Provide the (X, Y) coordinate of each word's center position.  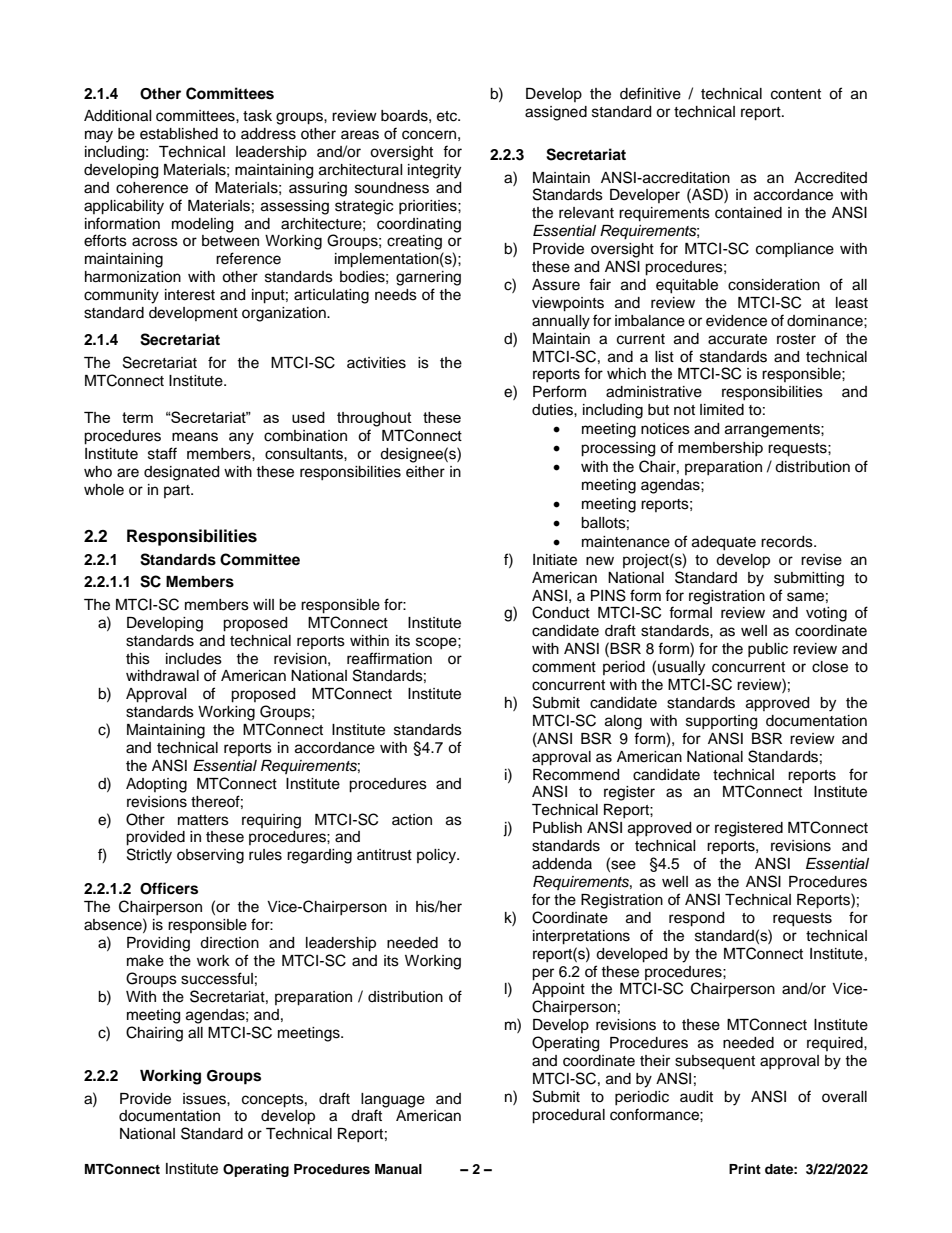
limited (722, 410)
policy (437, 856)
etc (448, 116)
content (796, 94)
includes (194, 659)
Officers (169, 888)
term (137, 417)
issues (205, 1099)
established (179, 134)
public (768, 650)
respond (696, 919)
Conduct (561, 612)
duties (553, 410)
